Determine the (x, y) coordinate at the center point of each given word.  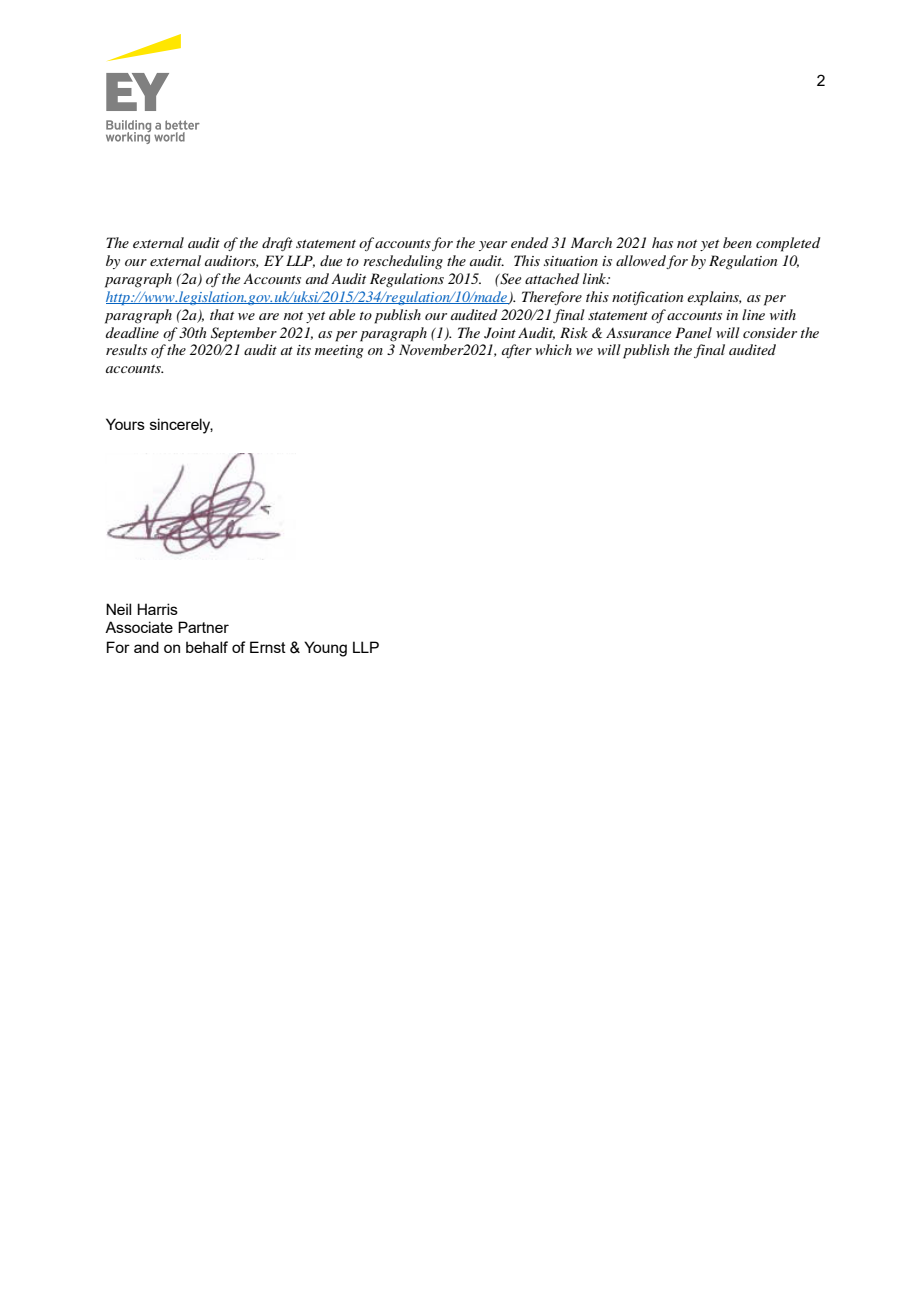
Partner (203, 627)
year (493, 246)
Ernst (268, 647)
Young (325, 649)
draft (277, 244)
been (737, 242)
